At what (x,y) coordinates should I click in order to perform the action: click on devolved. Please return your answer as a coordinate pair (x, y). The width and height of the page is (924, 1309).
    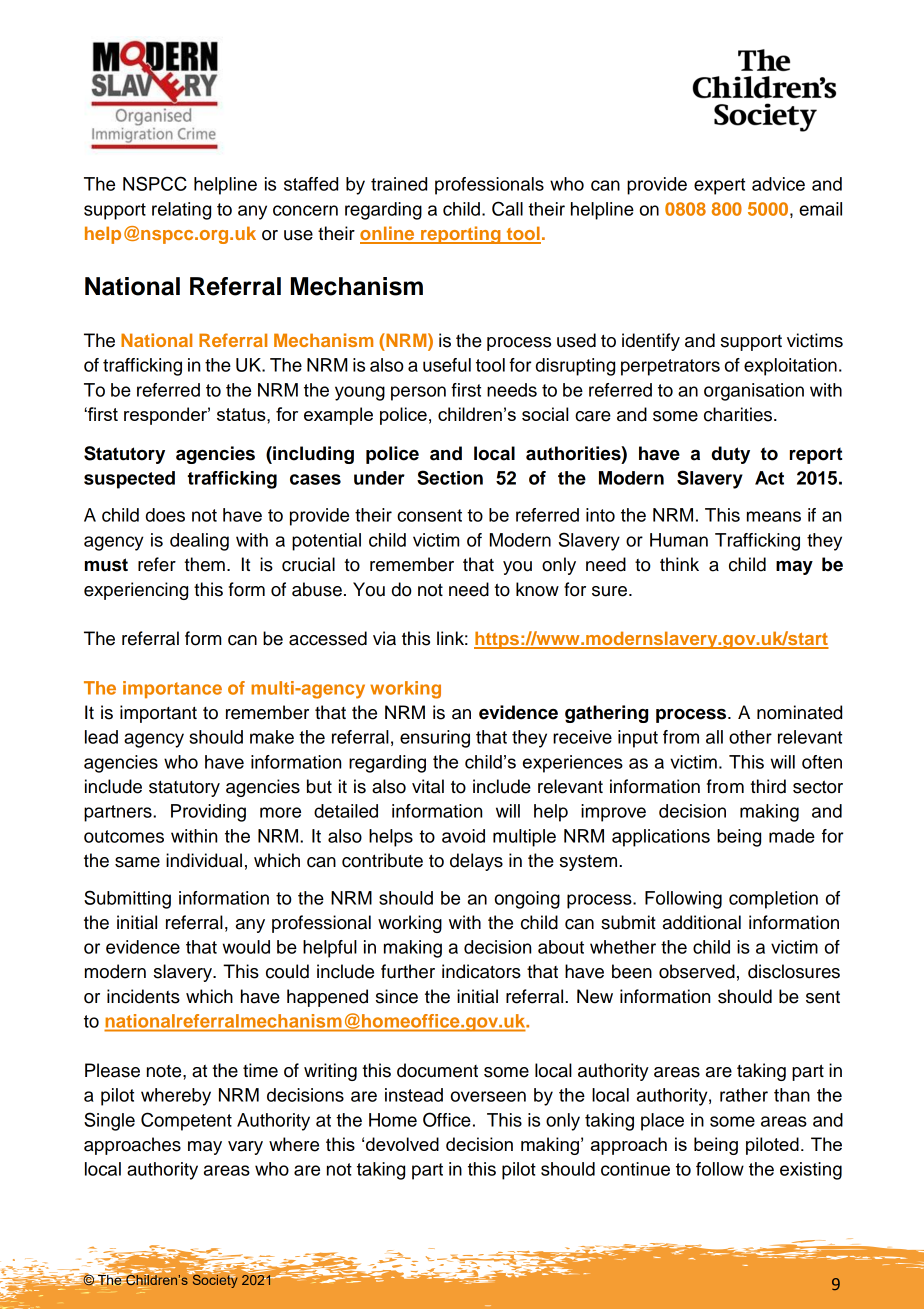
    Looking at the image, I should click on (402, 1144).
